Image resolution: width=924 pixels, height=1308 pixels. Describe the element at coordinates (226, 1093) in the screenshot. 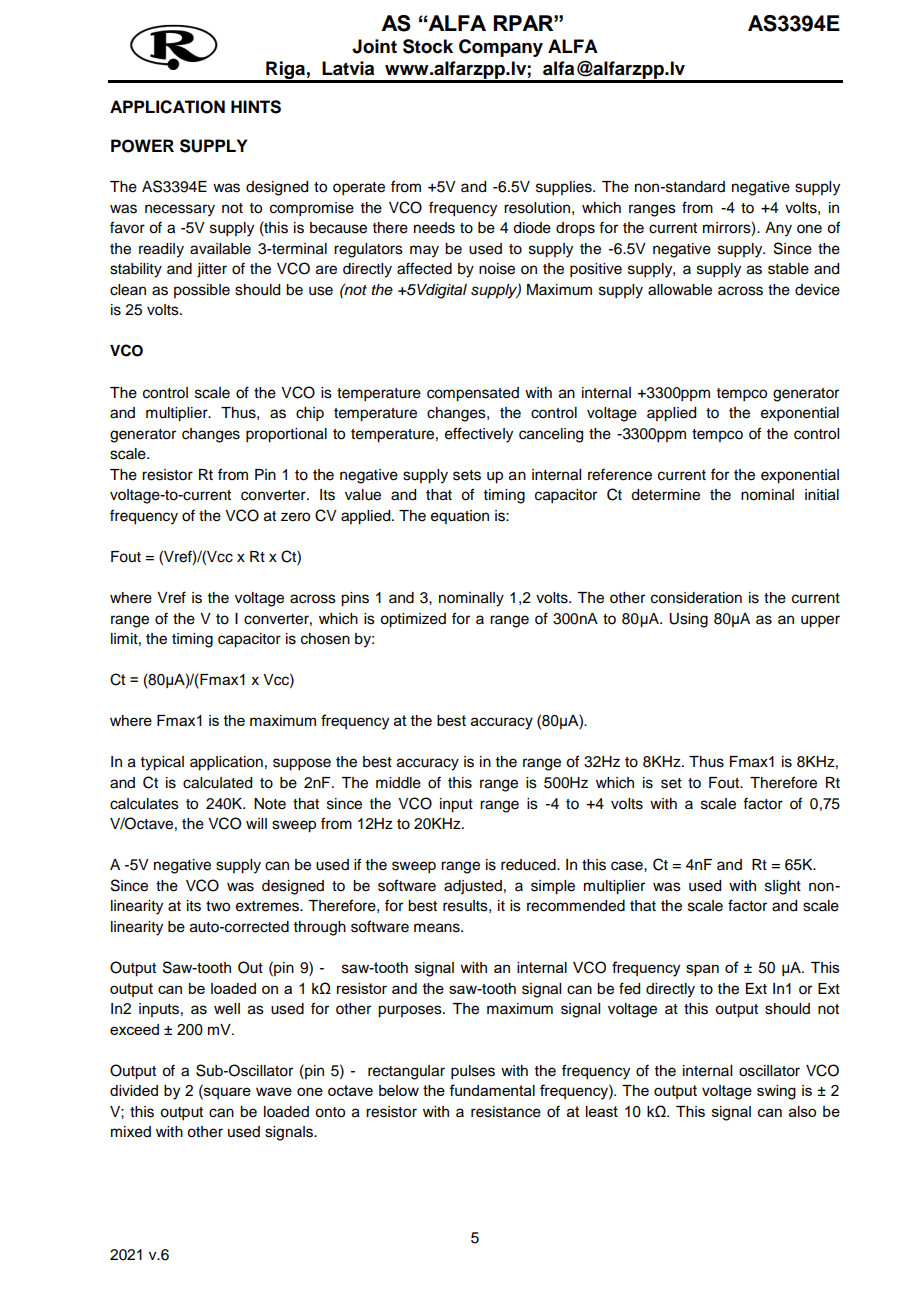

I see `square` at that location.
